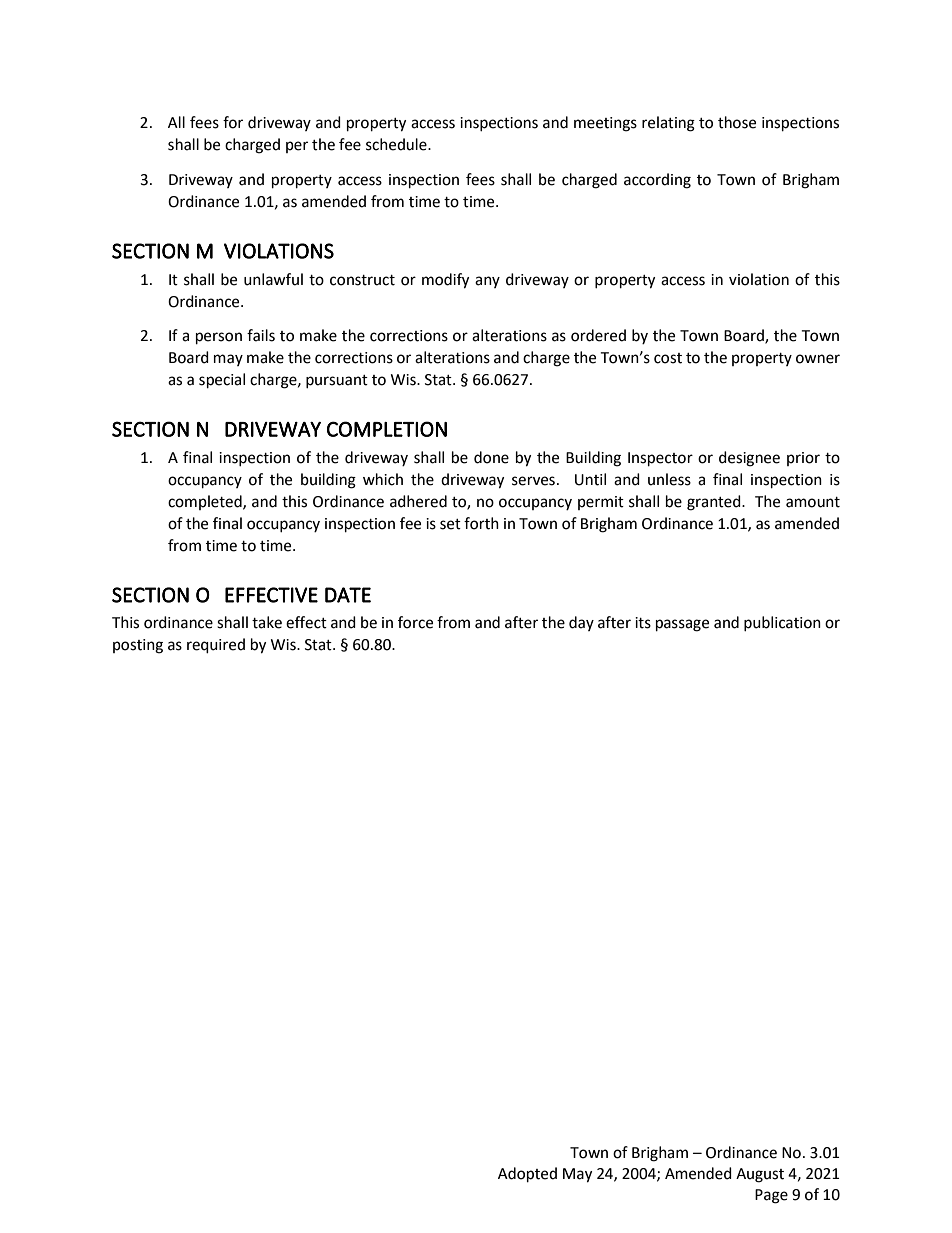  Describe the element at coordinates (760, 1175) in the screenshot. I see `August` at that location.
